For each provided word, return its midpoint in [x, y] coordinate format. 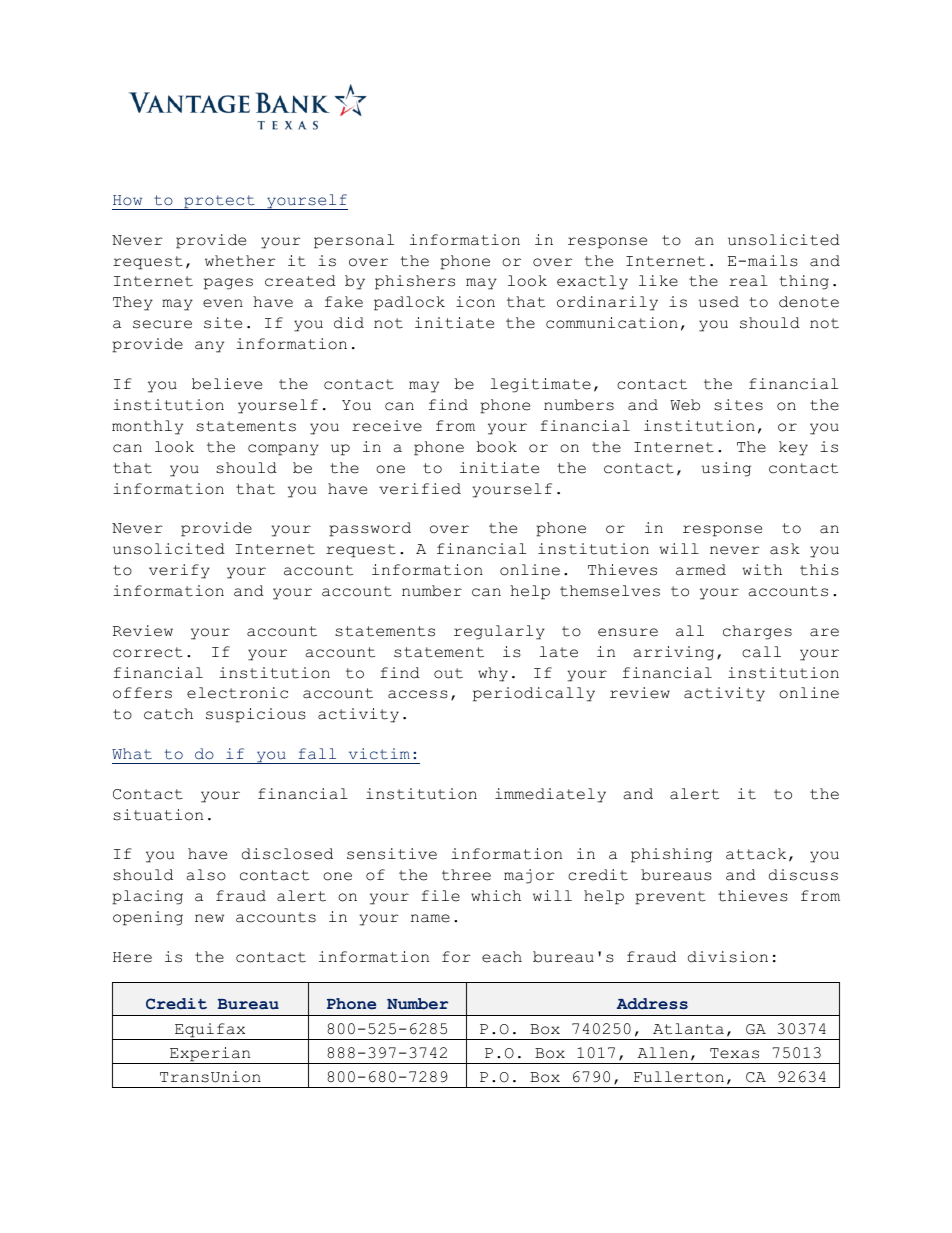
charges [757, 632]
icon [475, 302]
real [748, 281]
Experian [210, 1055]
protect [219, 202]
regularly [499, 632]
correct [148, 652]
